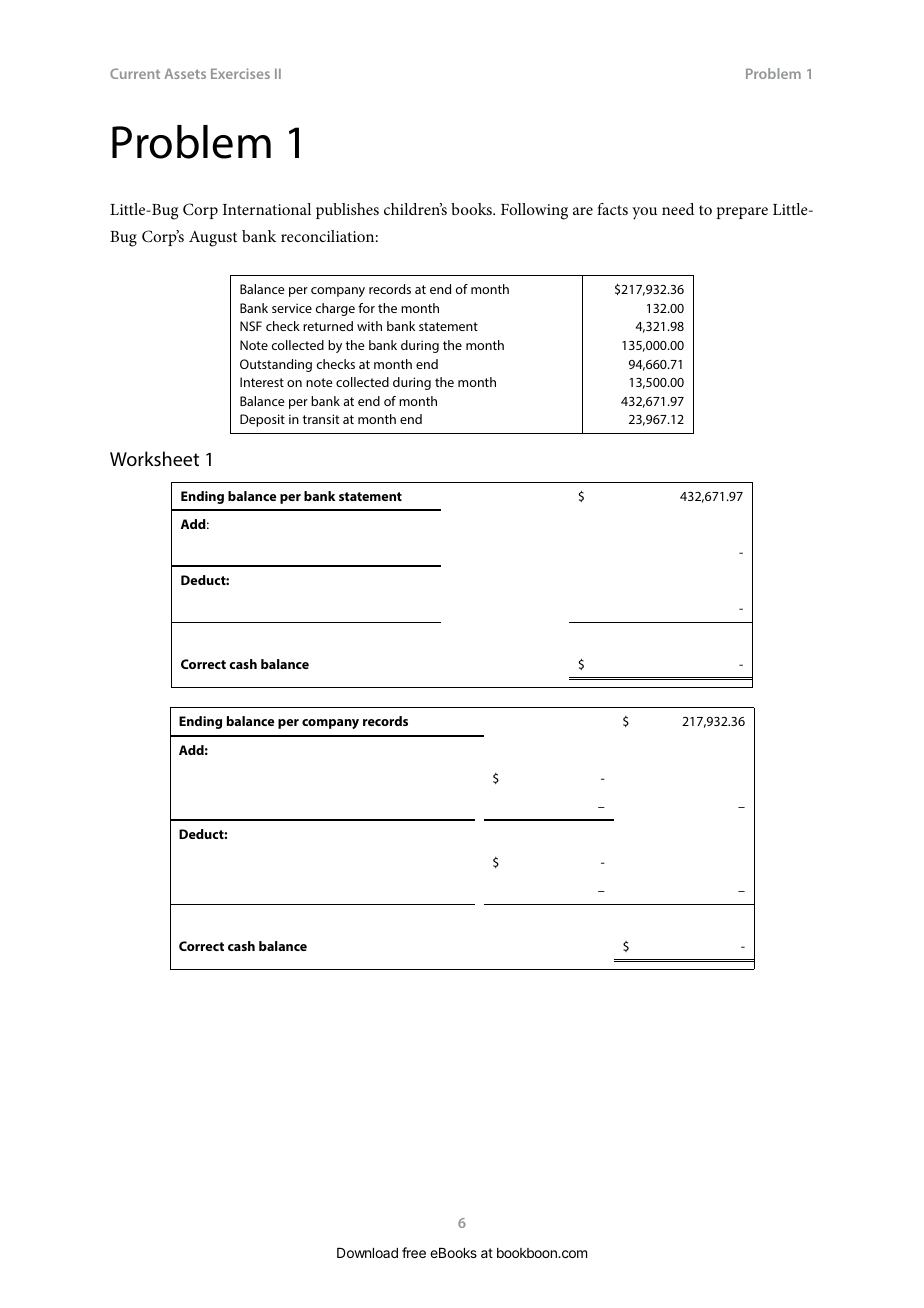 This page has height=1308, width=924. Describe the element at coordinates (414, 1252) in the page. I see `free` at that location.
